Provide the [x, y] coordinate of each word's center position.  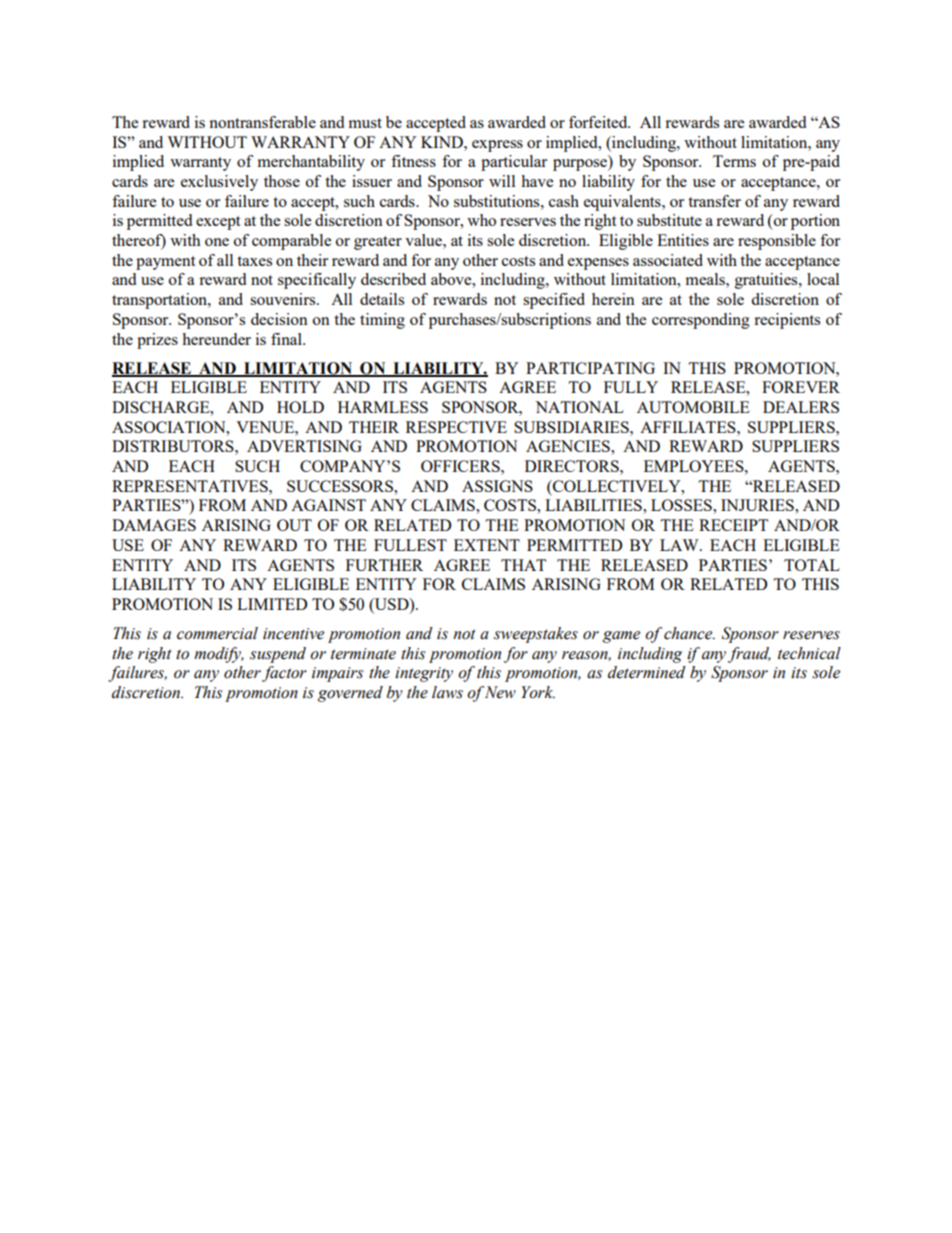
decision [279, 319]
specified [554, 301]
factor [284, 674]
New [500, 692]
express [497, 146]
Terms [734, 161]
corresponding [701, 321]
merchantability [311, 163]
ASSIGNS [497, 486]
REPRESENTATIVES [191, 486]
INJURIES [758, 505]
